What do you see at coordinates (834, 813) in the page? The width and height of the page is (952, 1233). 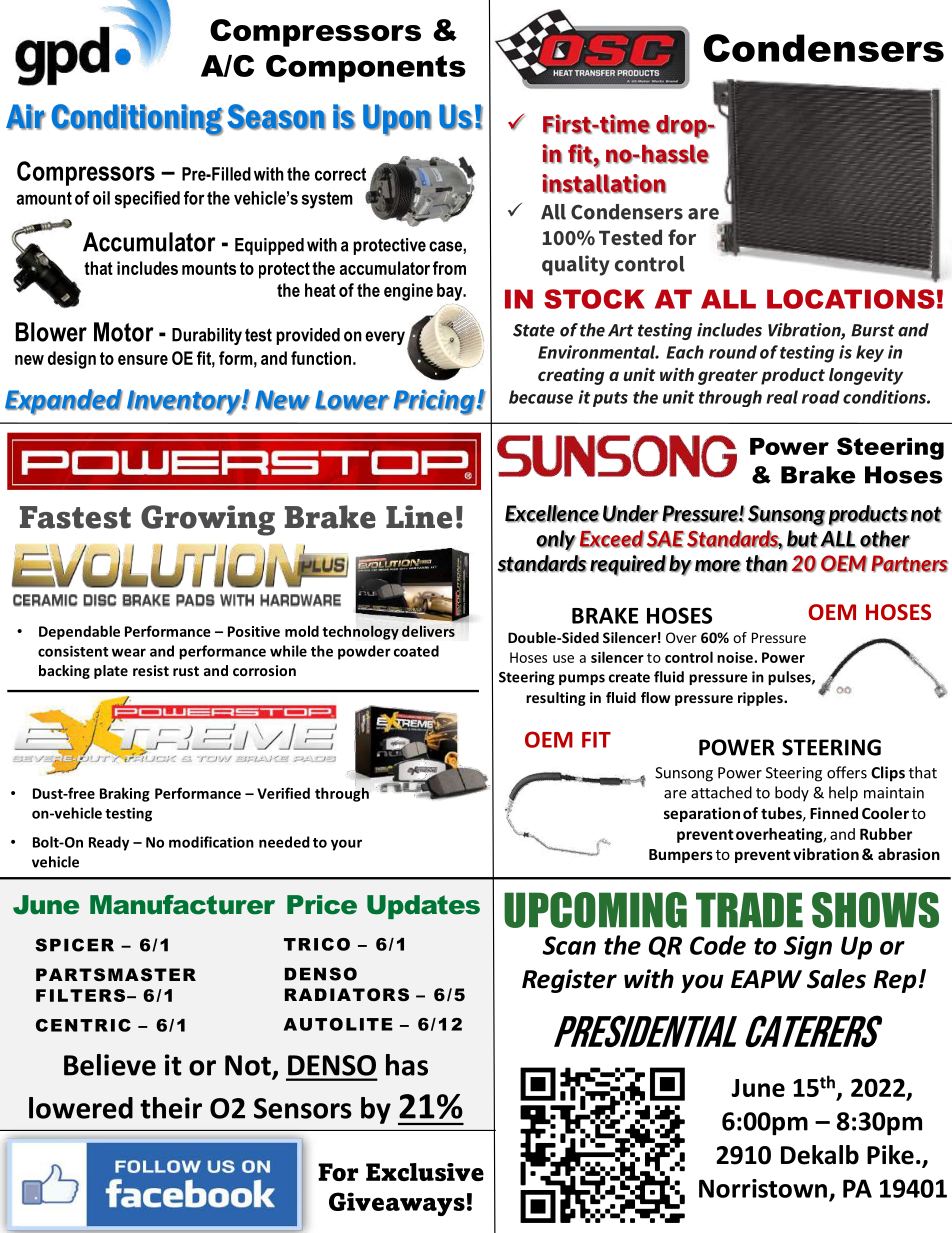 I see `Finned` at bounding box center [834, 813].
